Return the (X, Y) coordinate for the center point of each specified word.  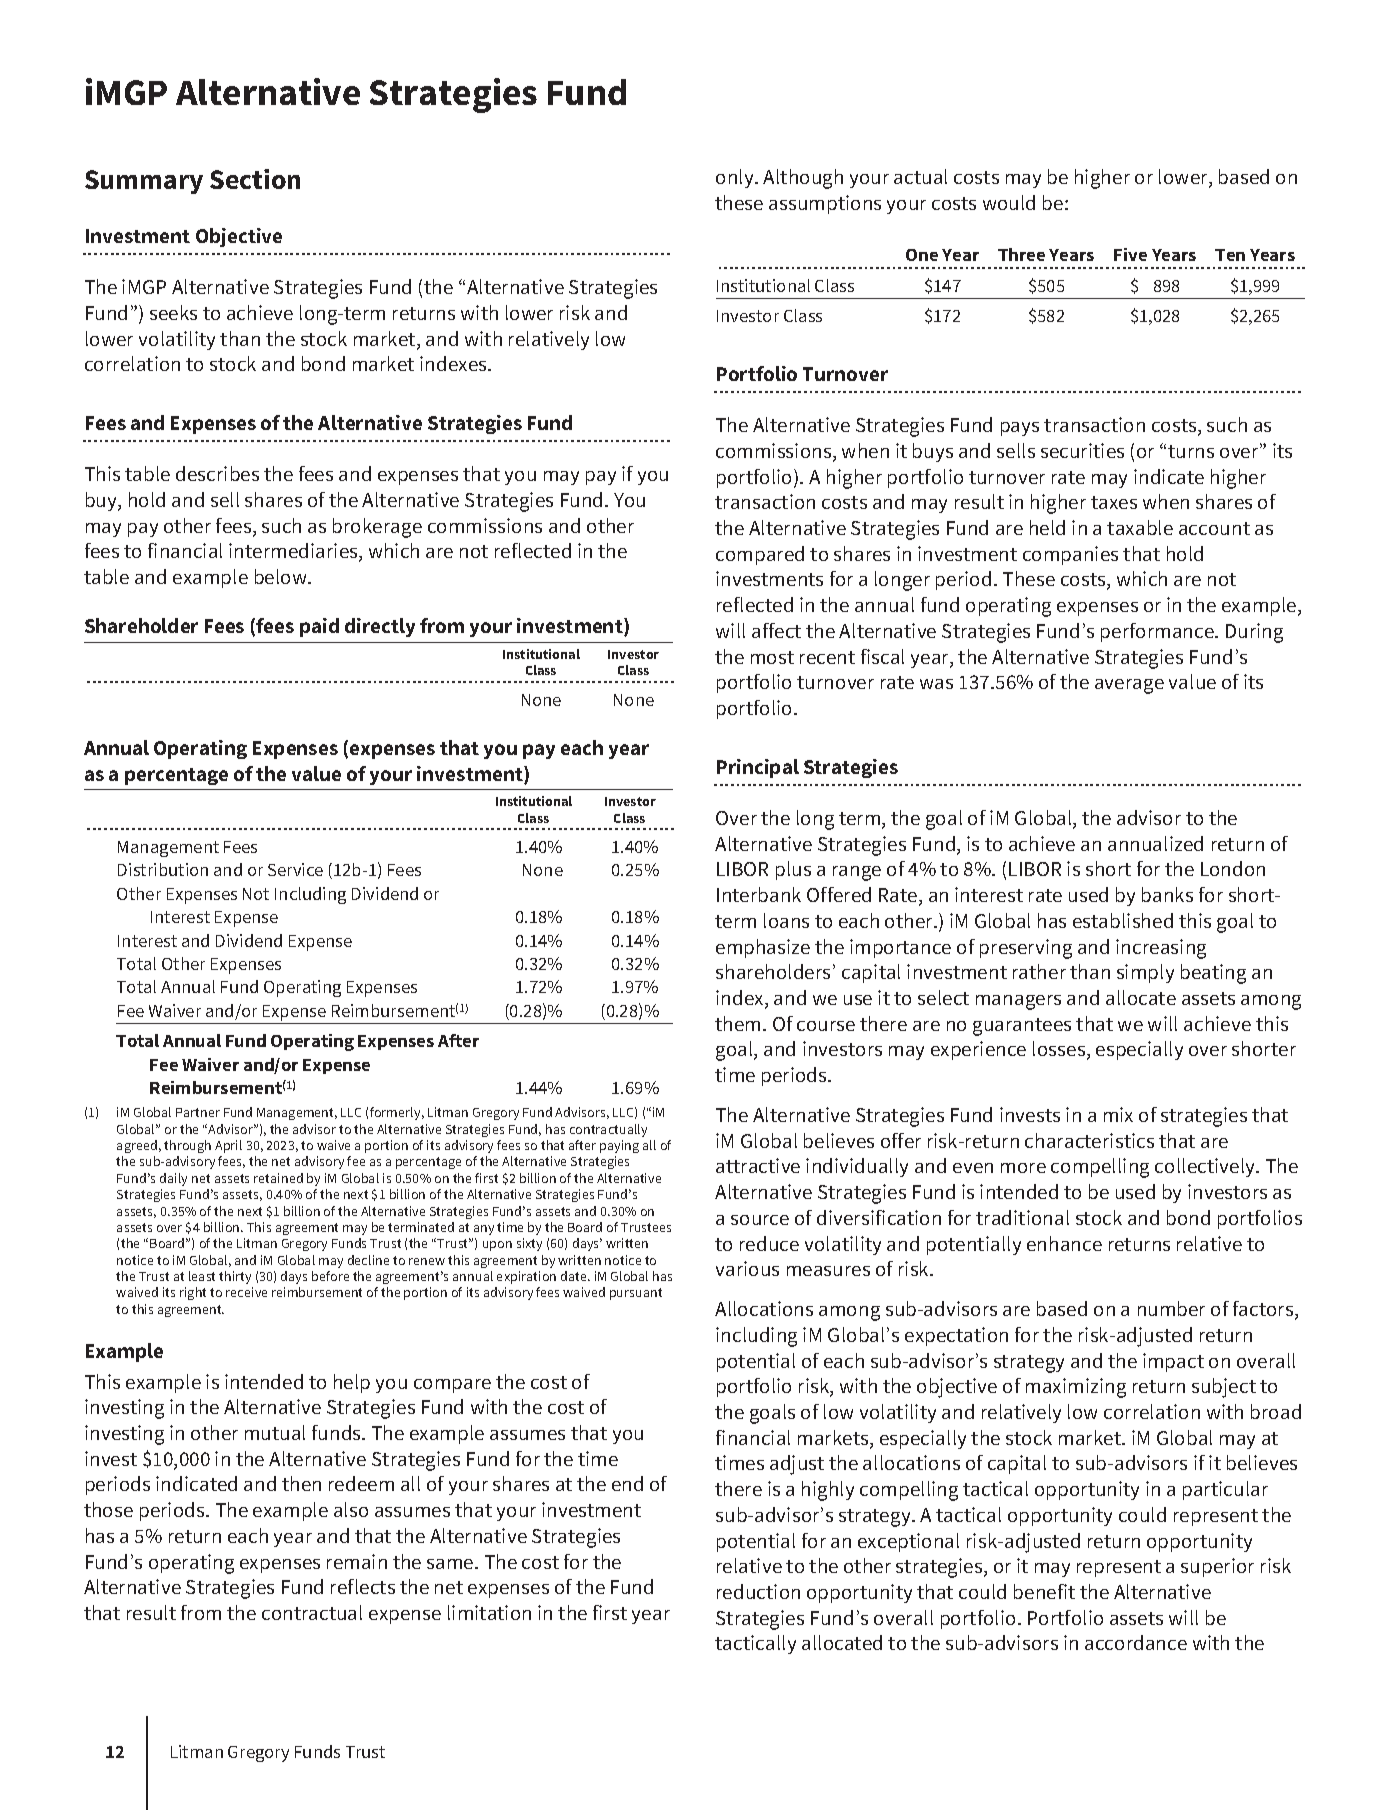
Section (255, 179)
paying (619, 1146)
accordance (1136, 1642)
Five (1130, 254)
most (772, 657)
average (1129, 686)
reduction (758, 1591)
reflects (363, 1586)
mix (1118, 1114)
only (736, 178)
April (228, 1146)
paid (319, 627)
